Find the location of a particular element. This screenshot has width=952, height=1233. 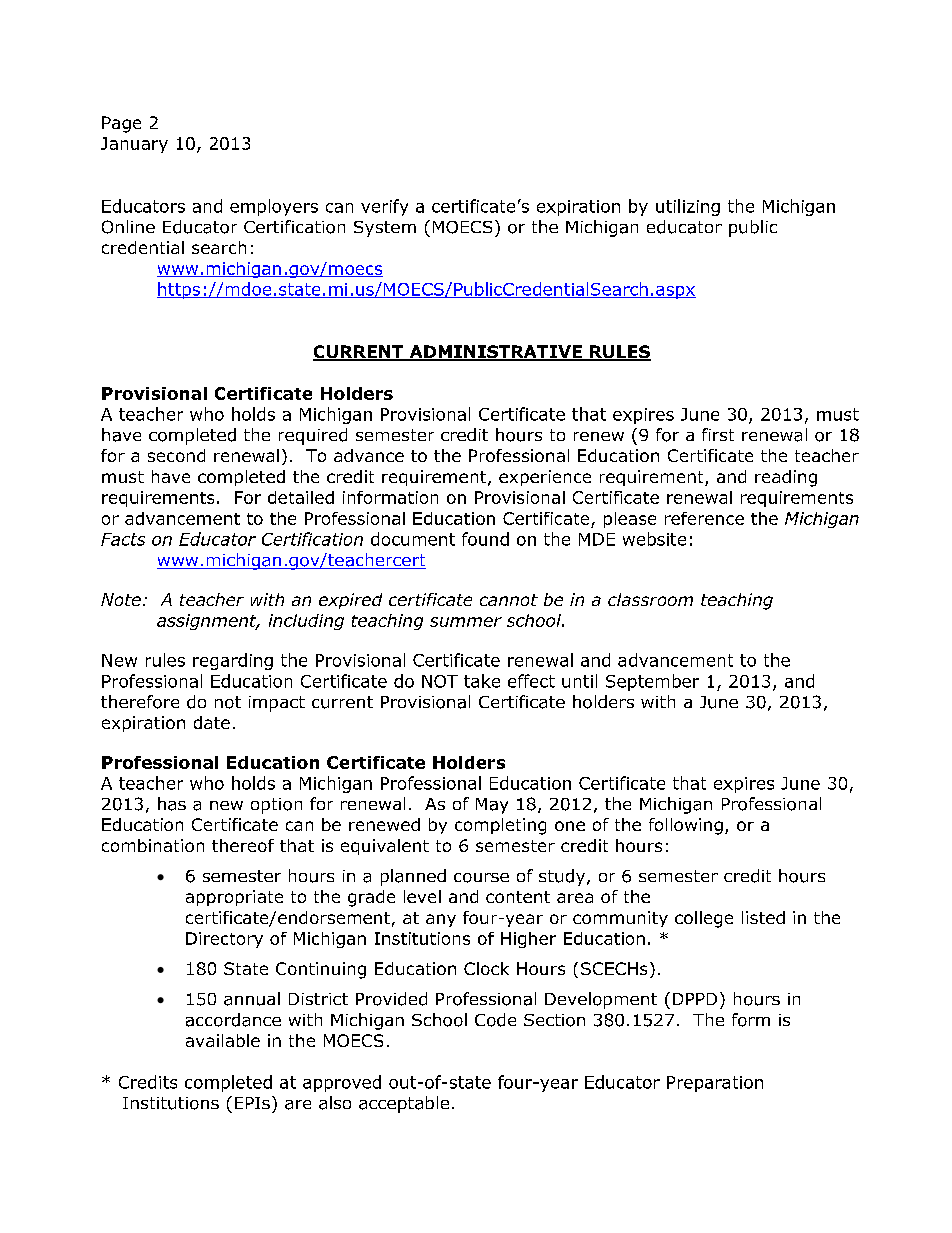

classroom is located at coordinates (650, 599).
